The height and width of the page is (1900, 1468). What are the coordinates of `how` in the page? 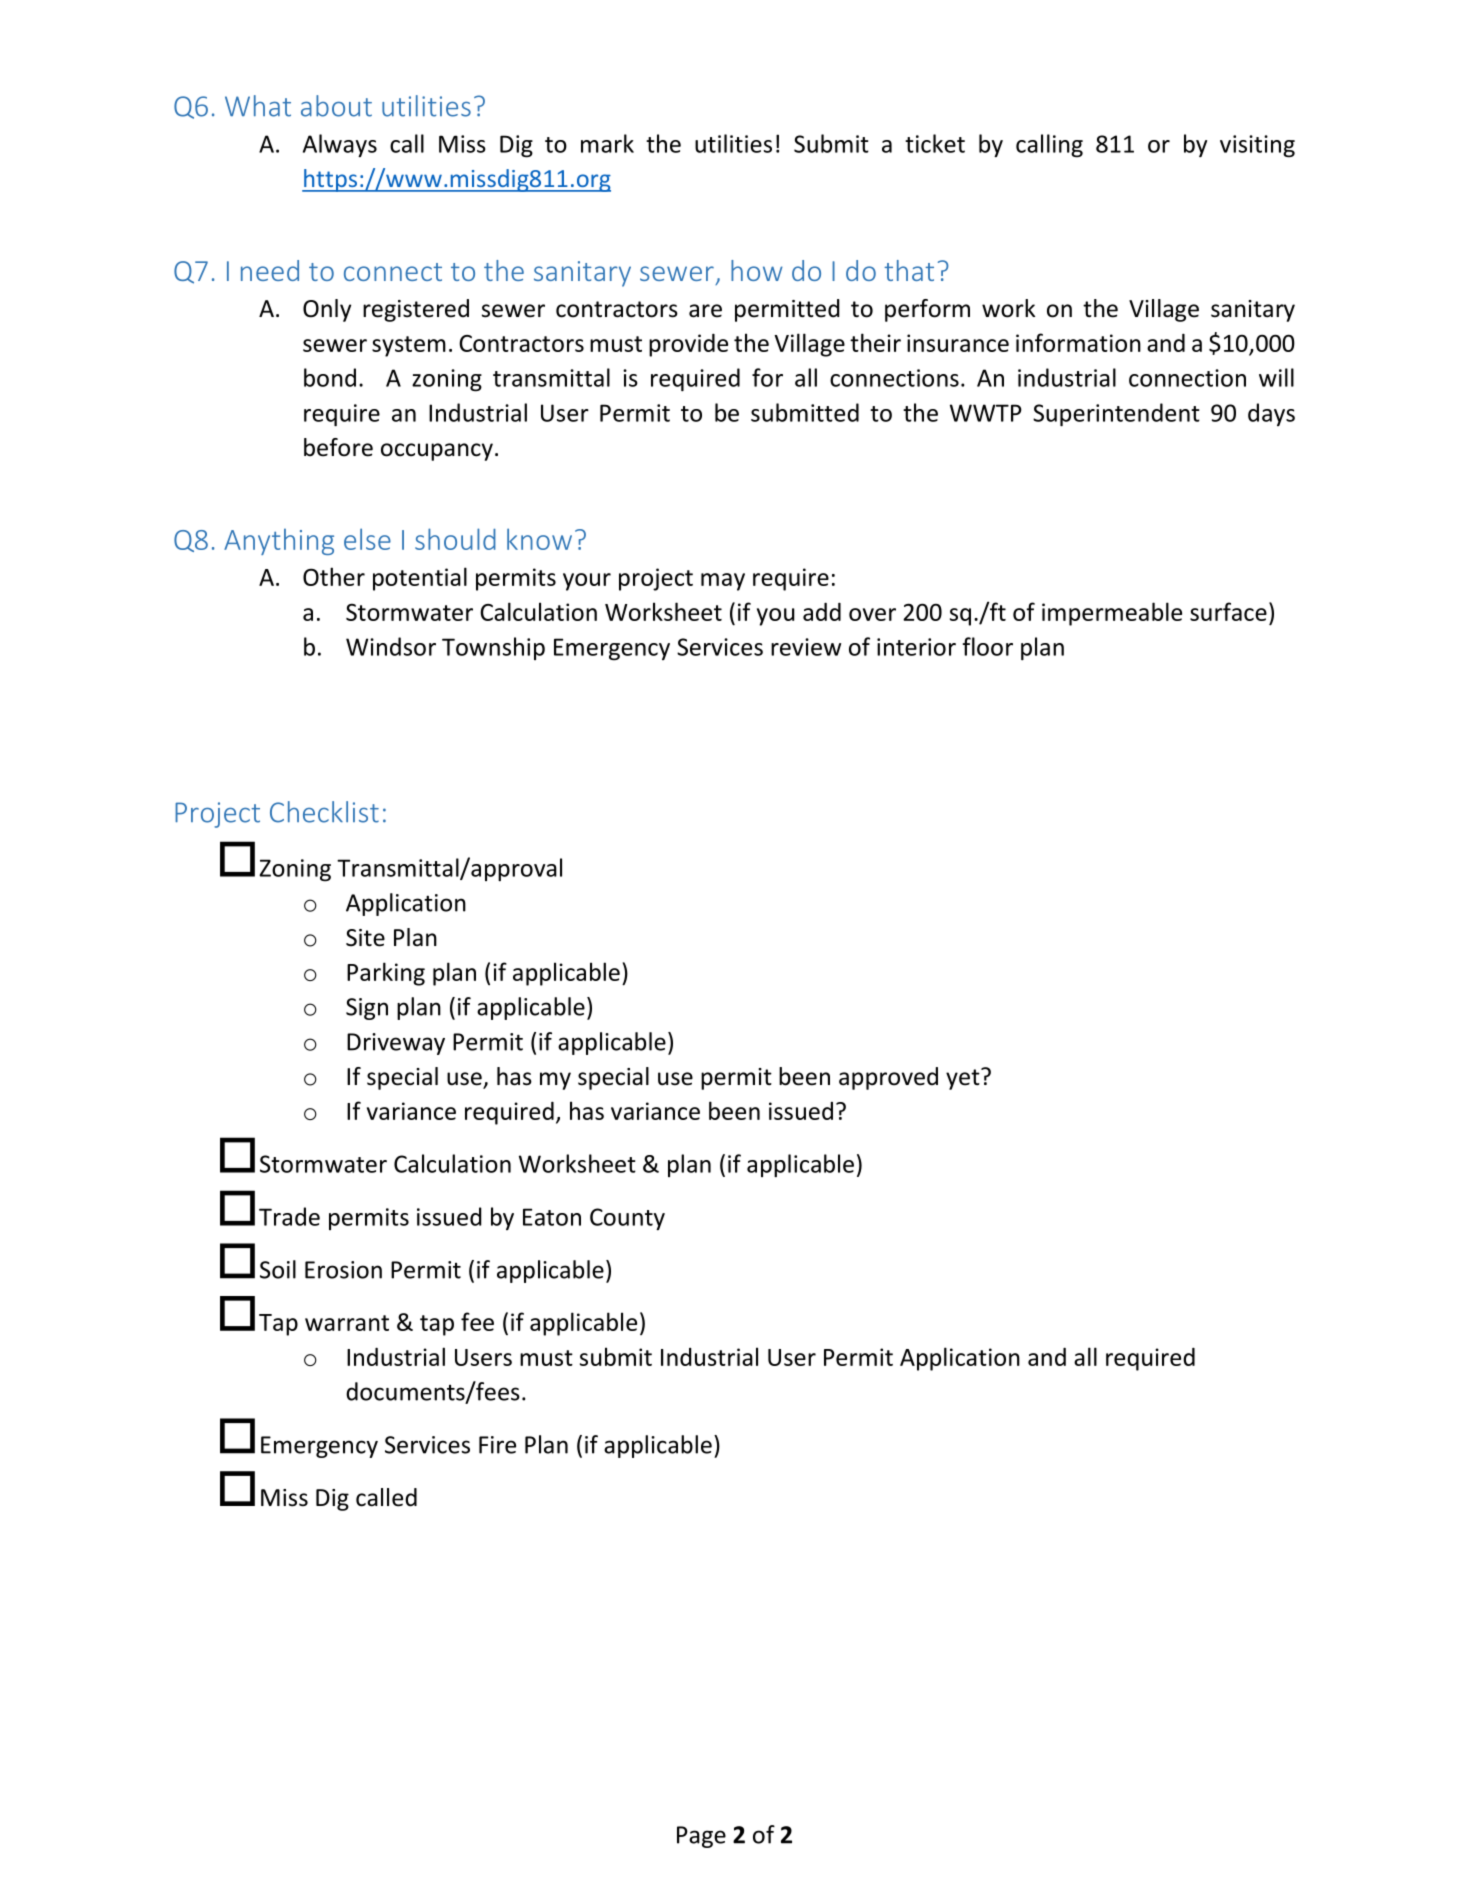 It's located at (757, 270).
